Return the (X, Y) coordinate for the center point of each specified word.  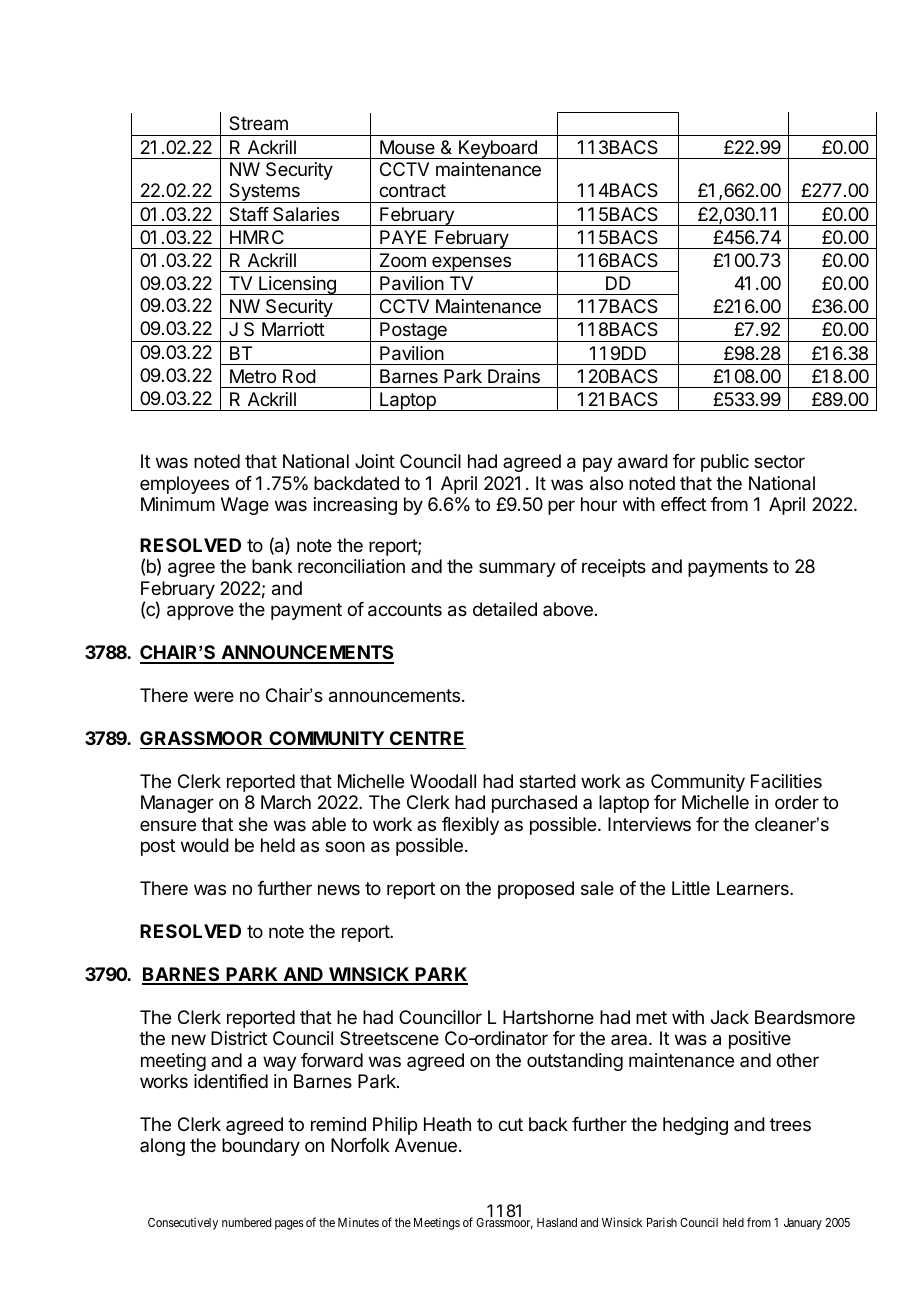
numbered (246, 1222)
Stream (258, 123)
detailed (505, 609)
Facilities (786, 781)
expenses (471, 264)
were (214, 696)
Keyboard (498, 149)
